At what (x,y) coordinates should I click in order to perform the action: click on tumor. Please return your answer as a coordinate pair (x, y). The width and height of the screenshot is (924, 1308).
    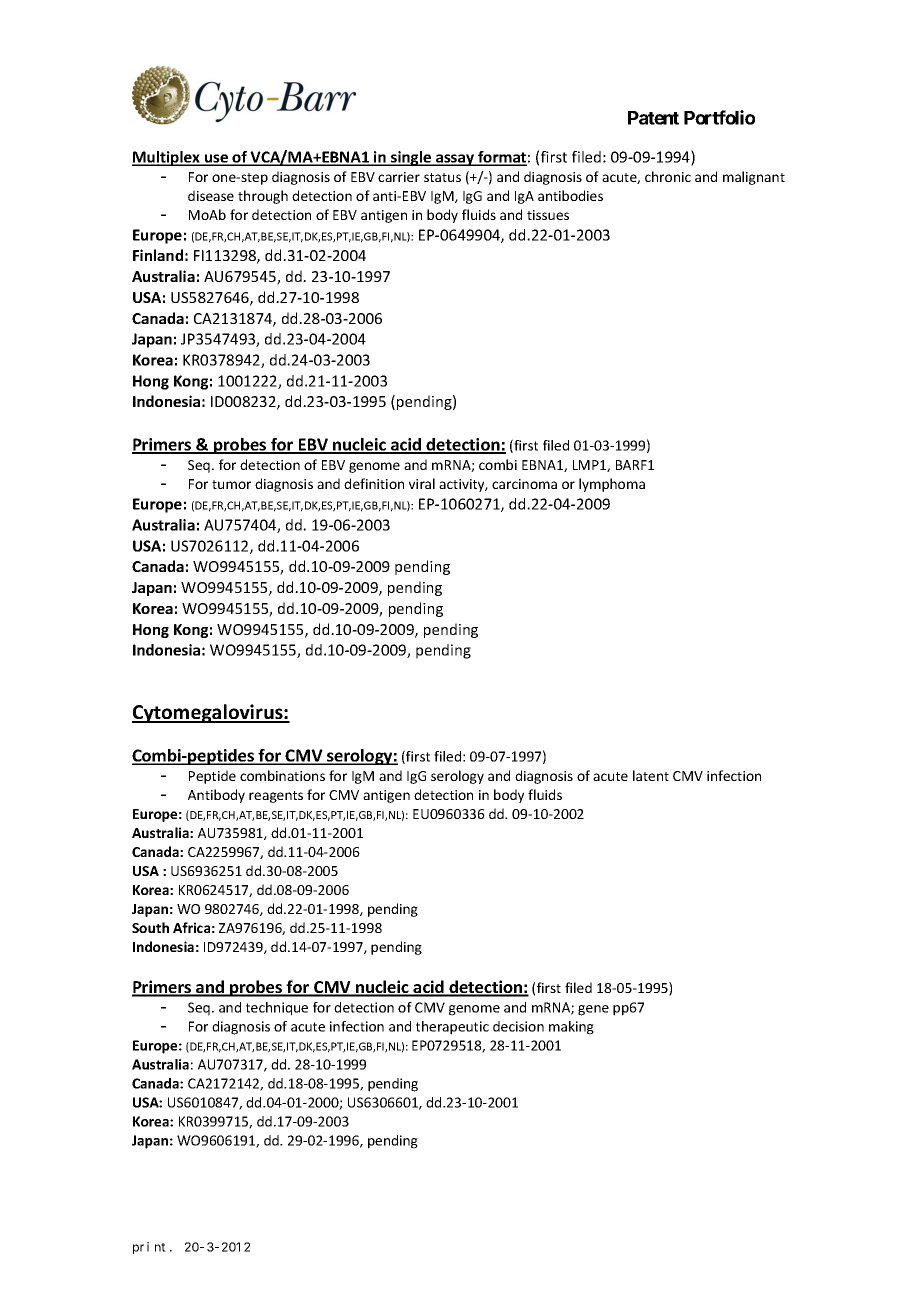
    Looking at the image, I should click on (231, 484).
